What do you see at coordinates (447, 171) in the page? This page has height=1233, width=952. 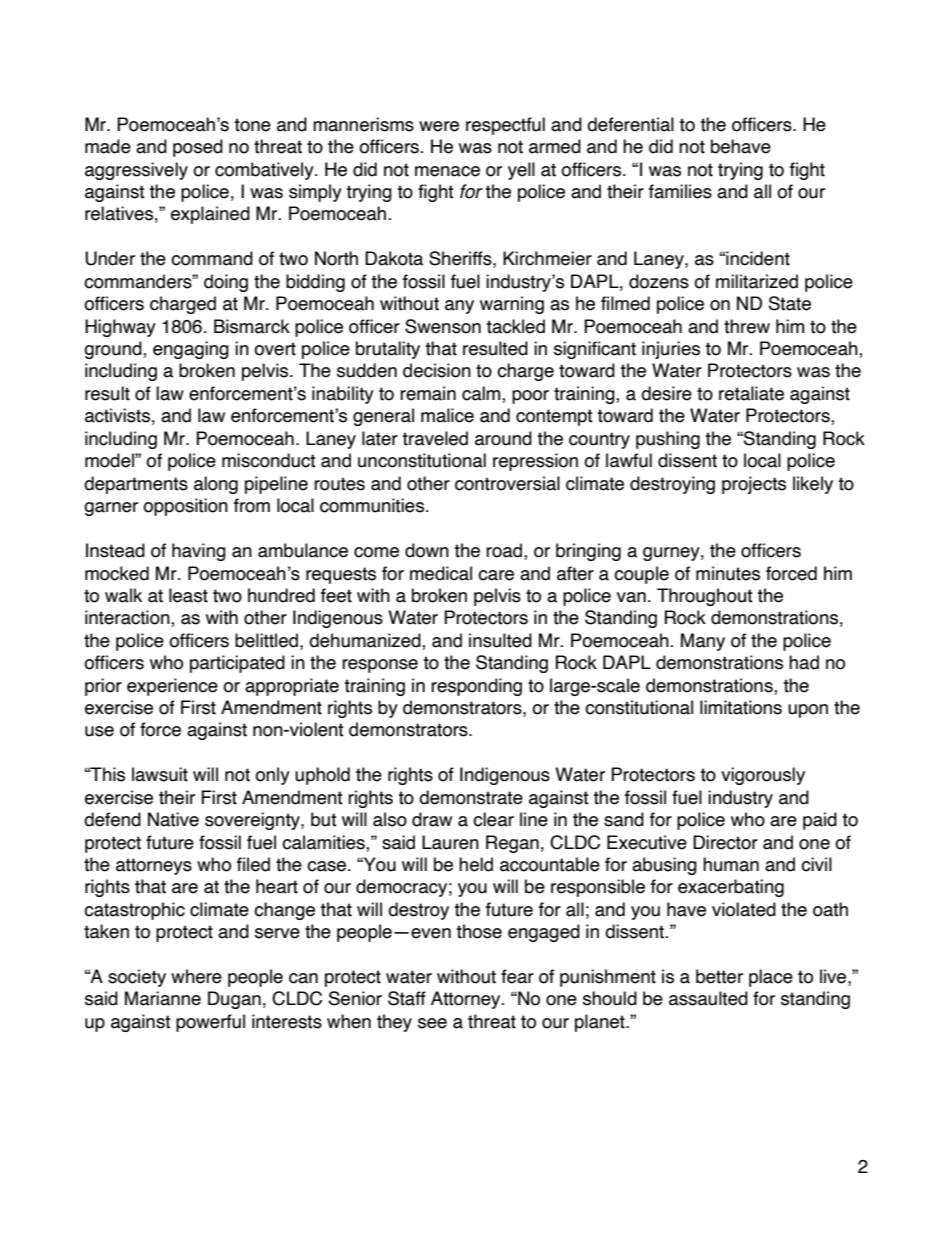 I see `menace` at bounding box center [447, 171].
